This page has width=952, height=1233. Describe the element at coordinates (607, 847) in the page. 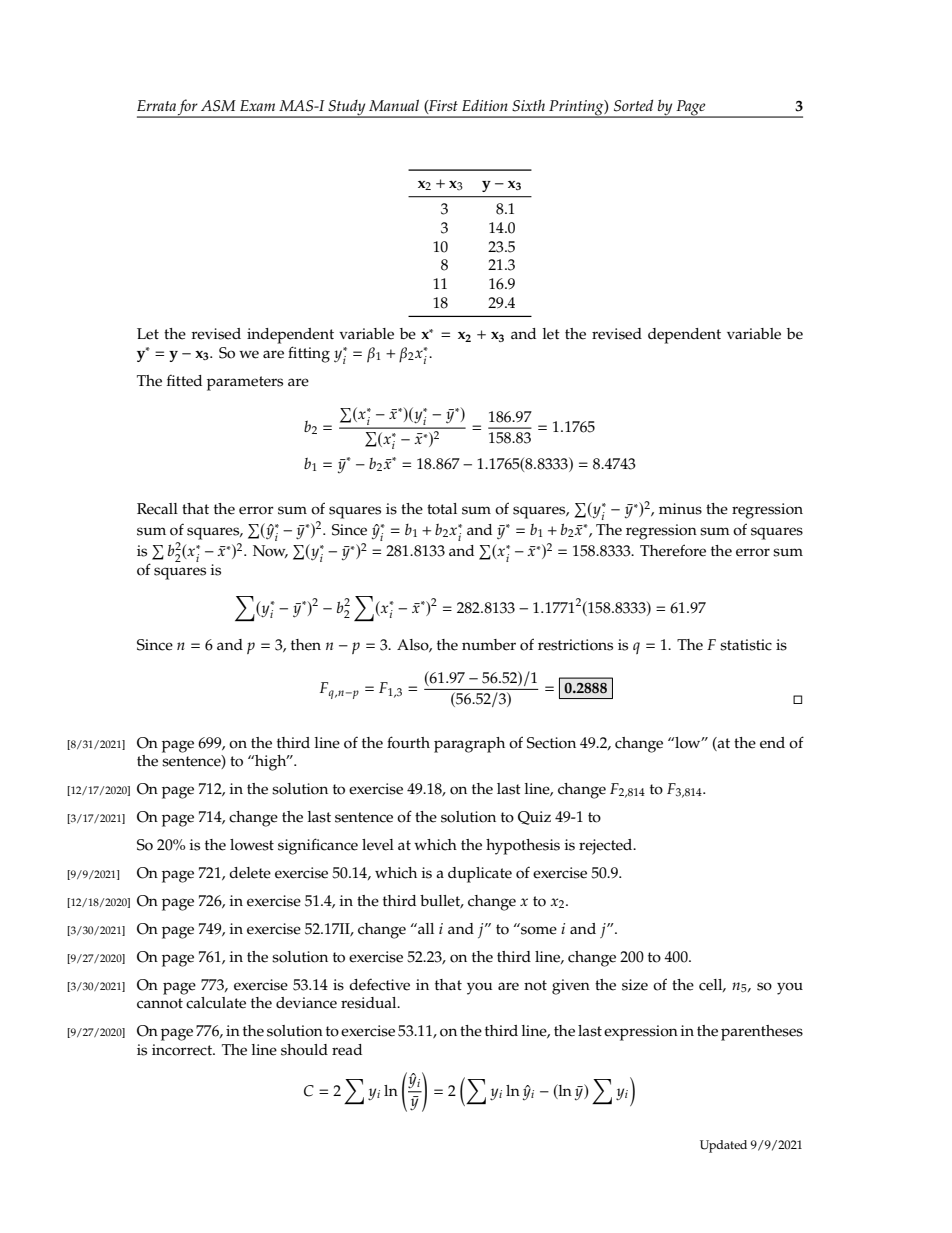

I see `rejected` at that location.
